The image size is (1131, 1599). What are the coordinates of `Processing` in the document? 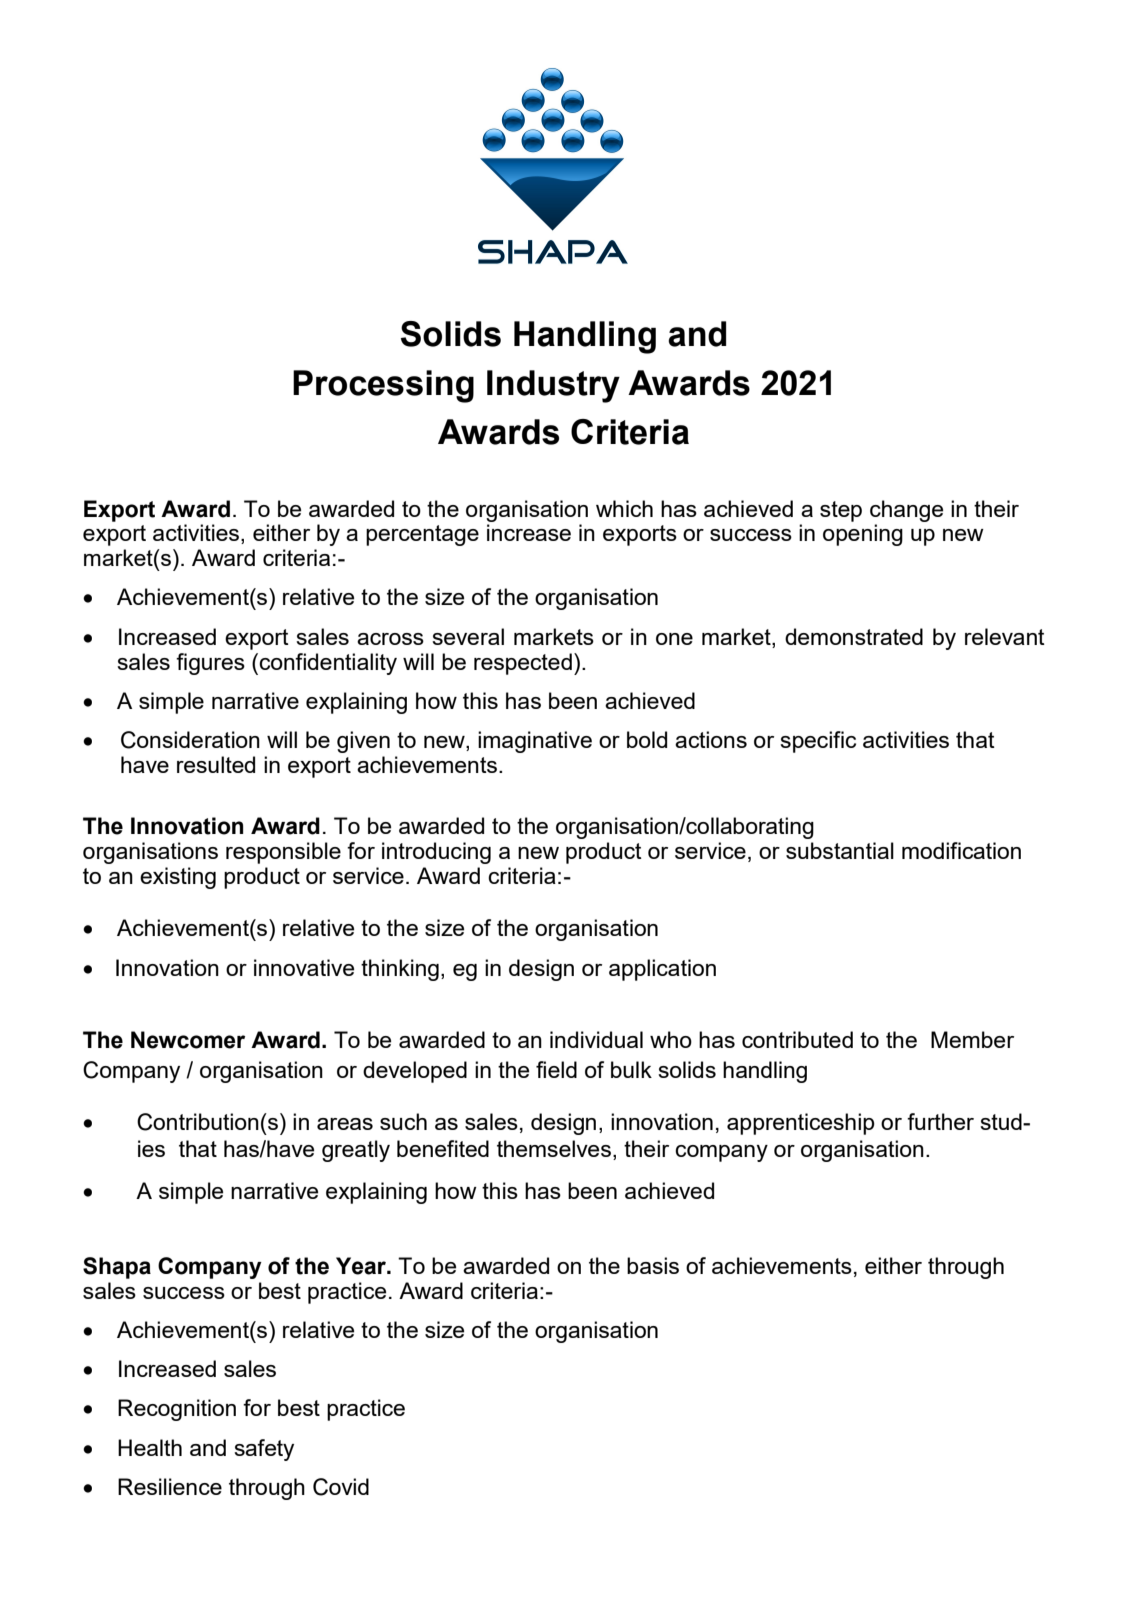 It's located at (383, 386).
